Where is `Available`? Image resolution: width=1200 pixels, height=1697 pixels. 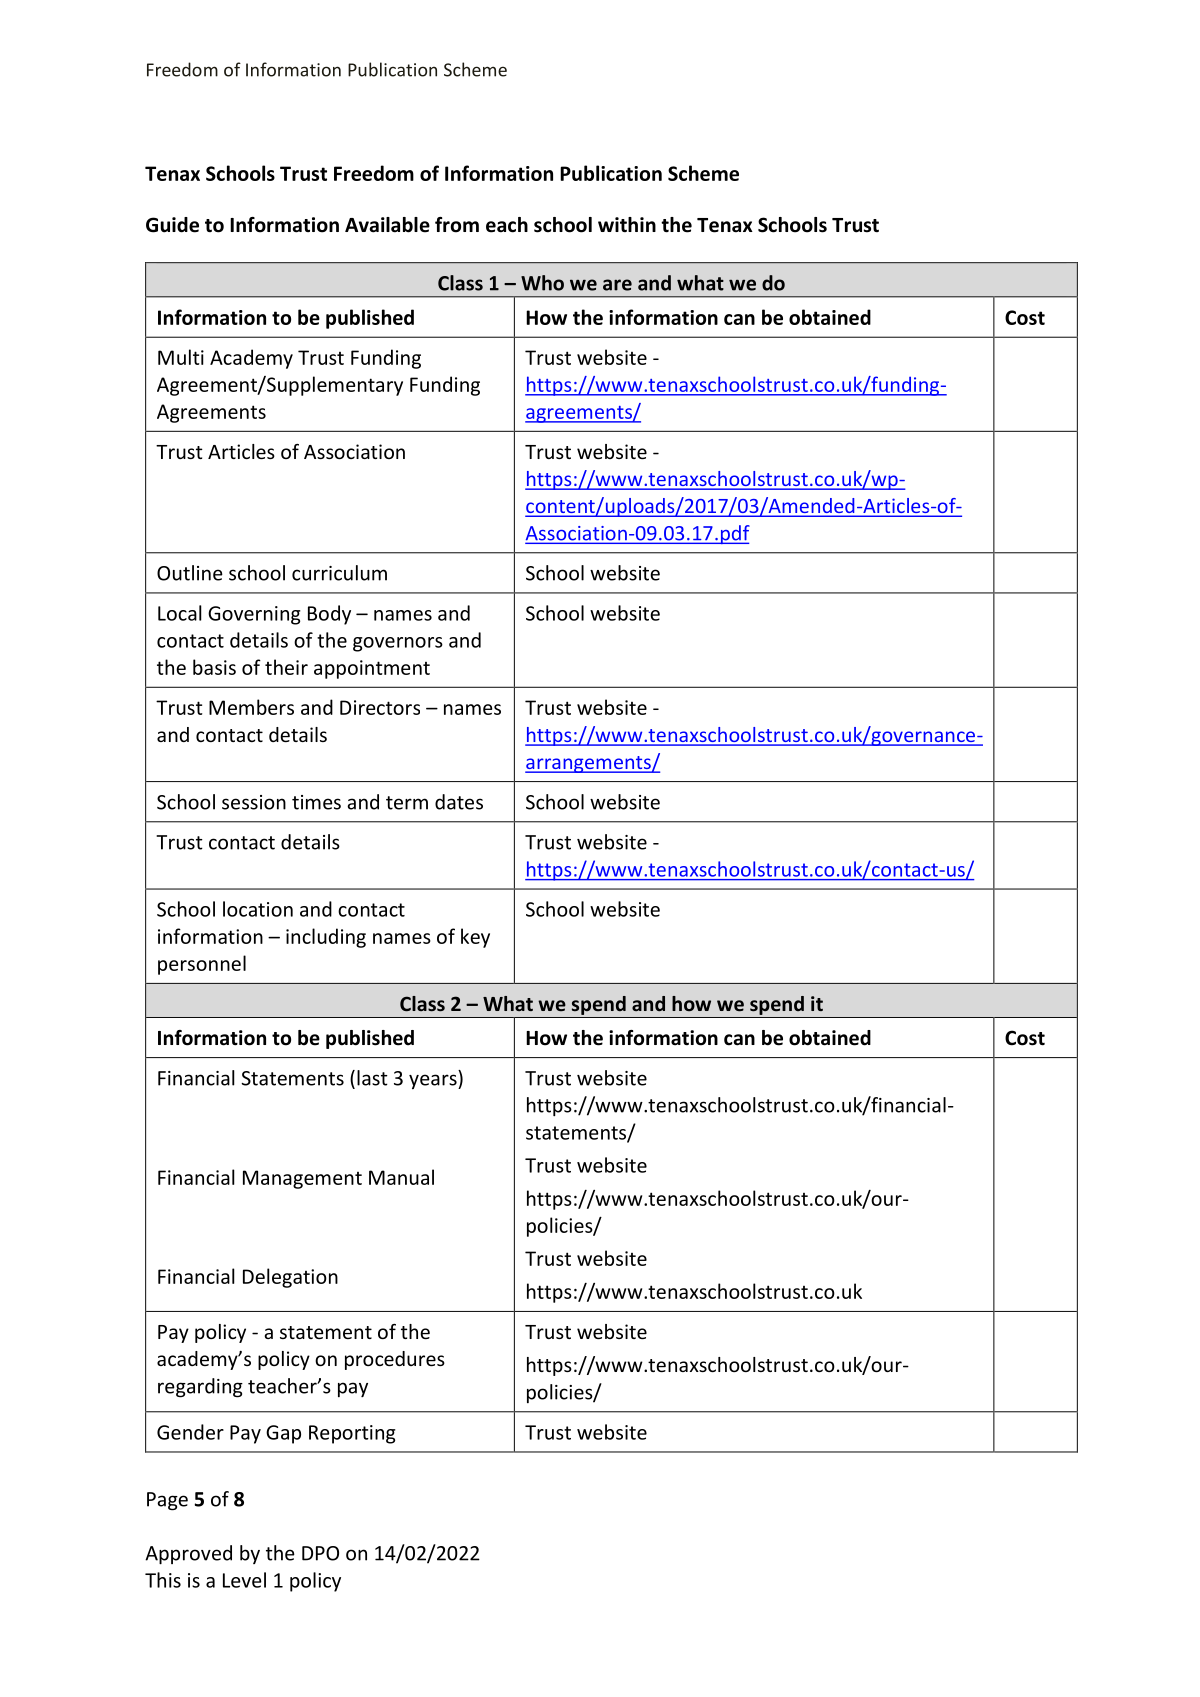
Available is located at coordinates (387, 225).
